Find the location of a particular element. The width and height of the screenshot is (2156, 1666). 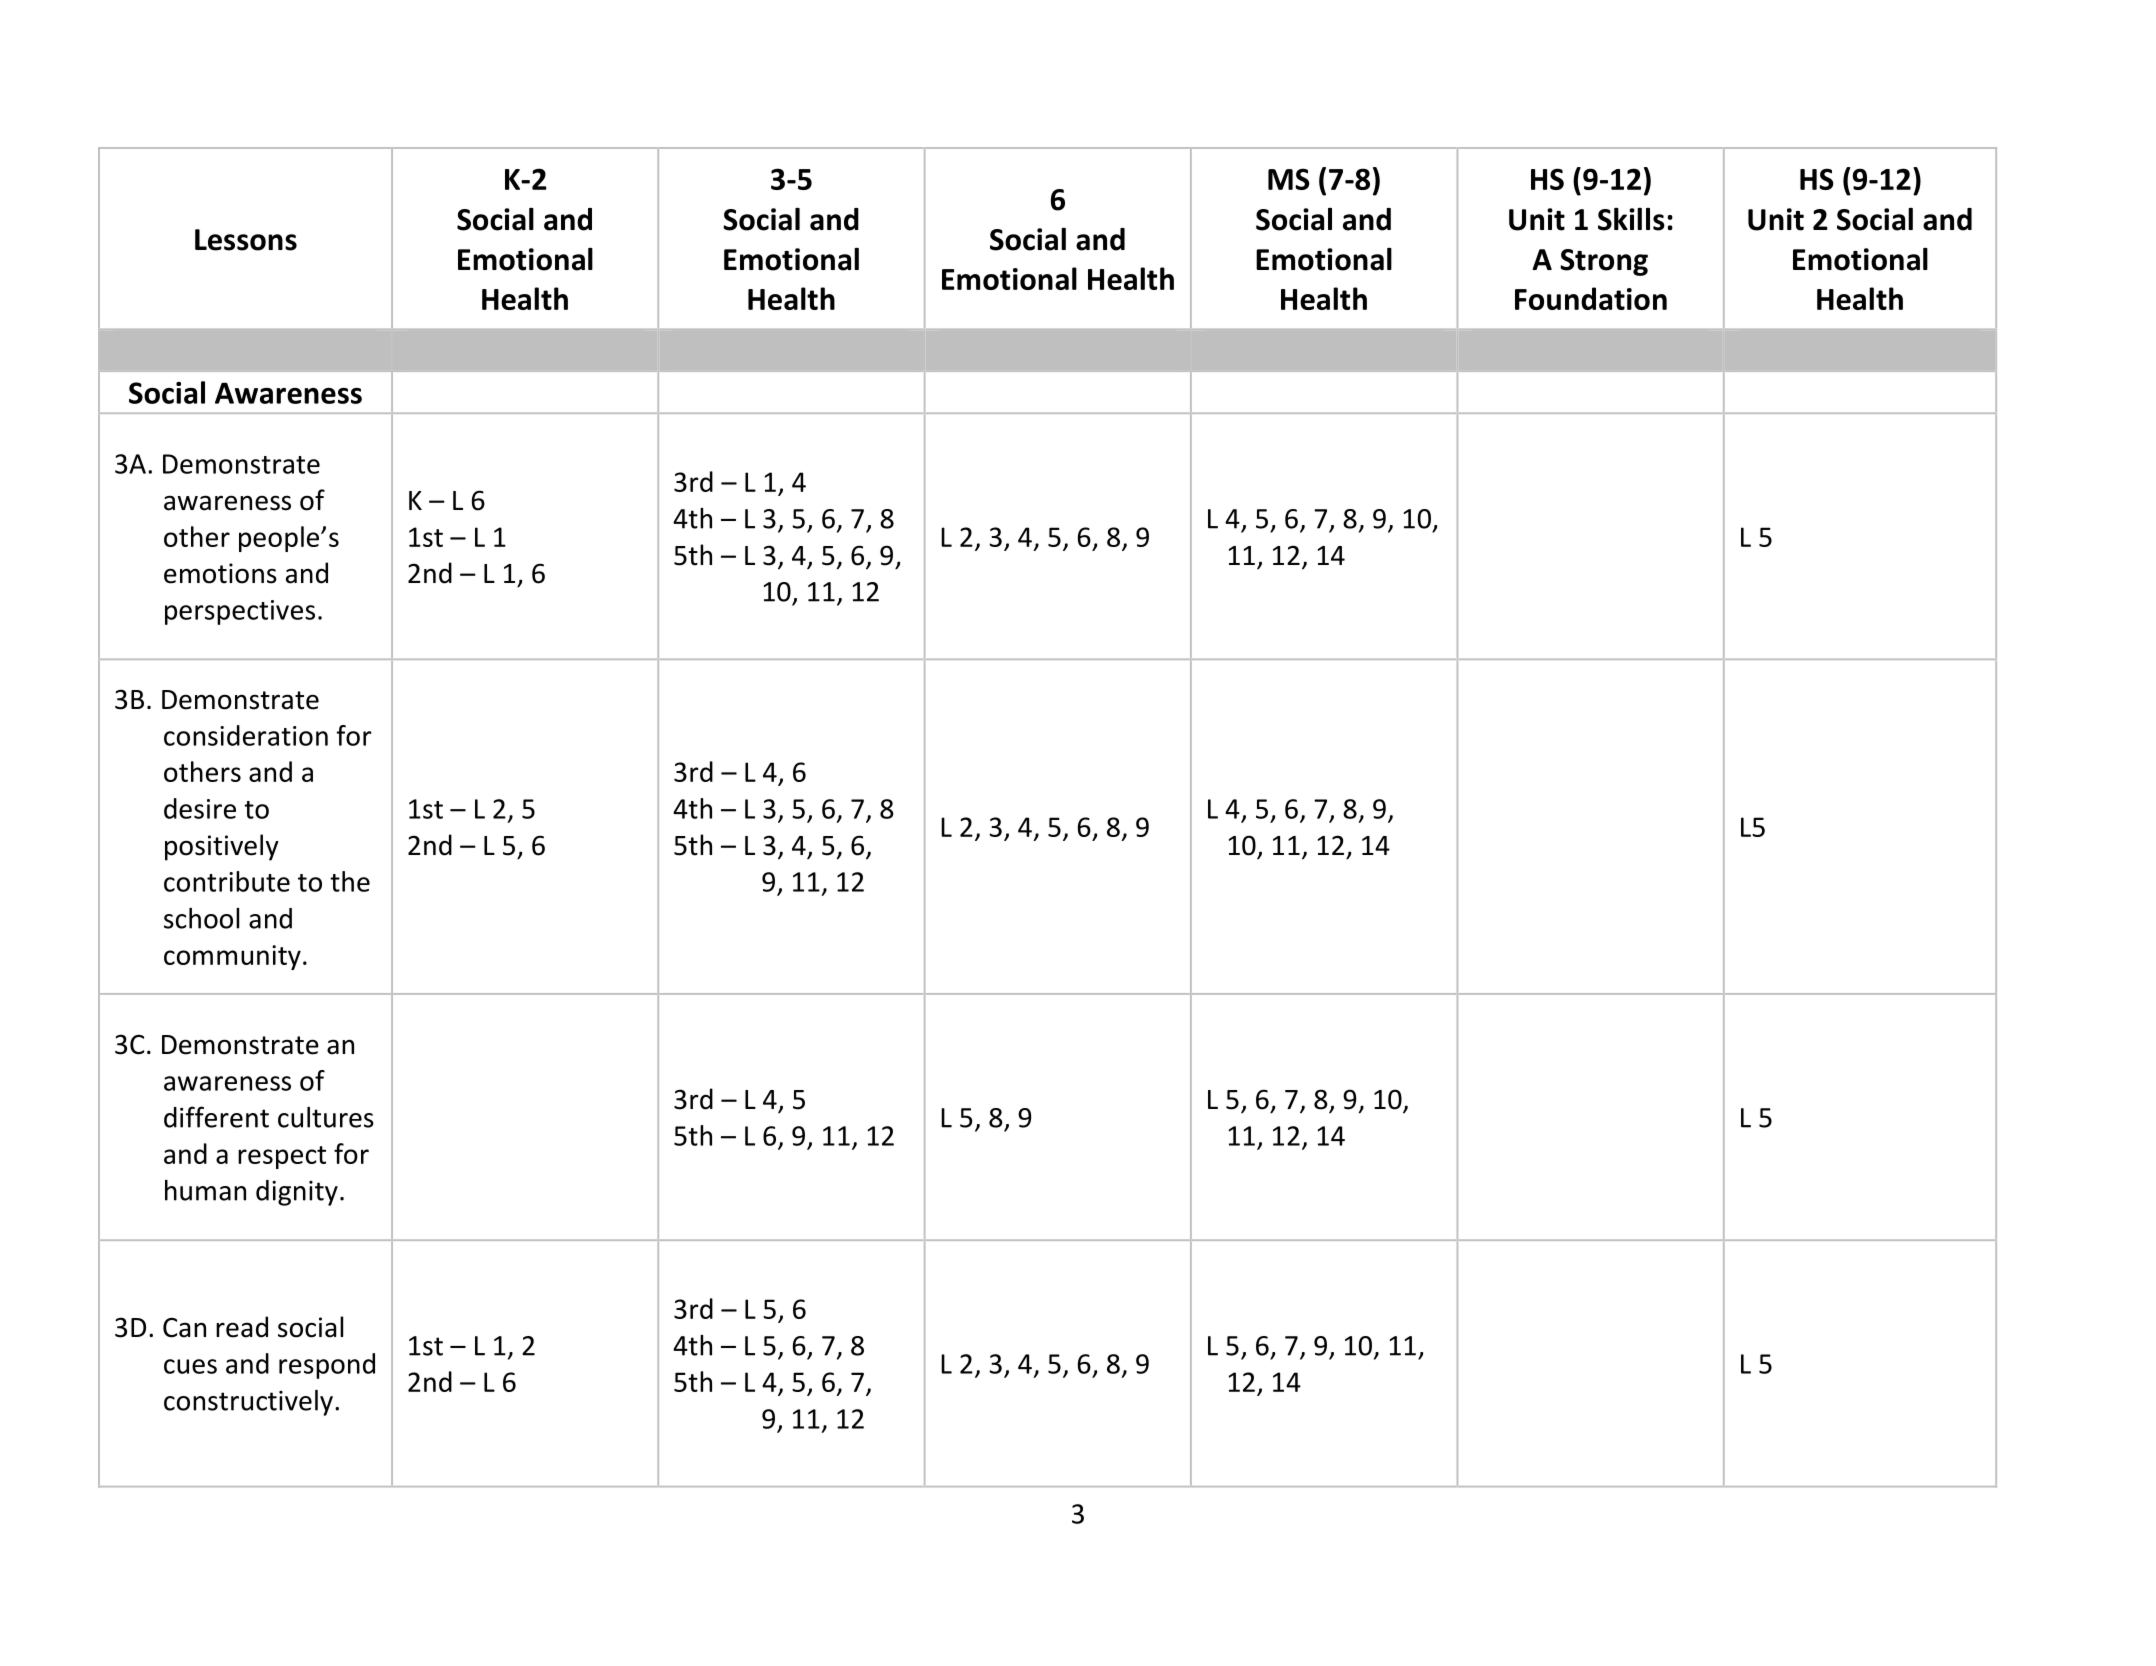

respond is located at coordinates (327, 1366).
